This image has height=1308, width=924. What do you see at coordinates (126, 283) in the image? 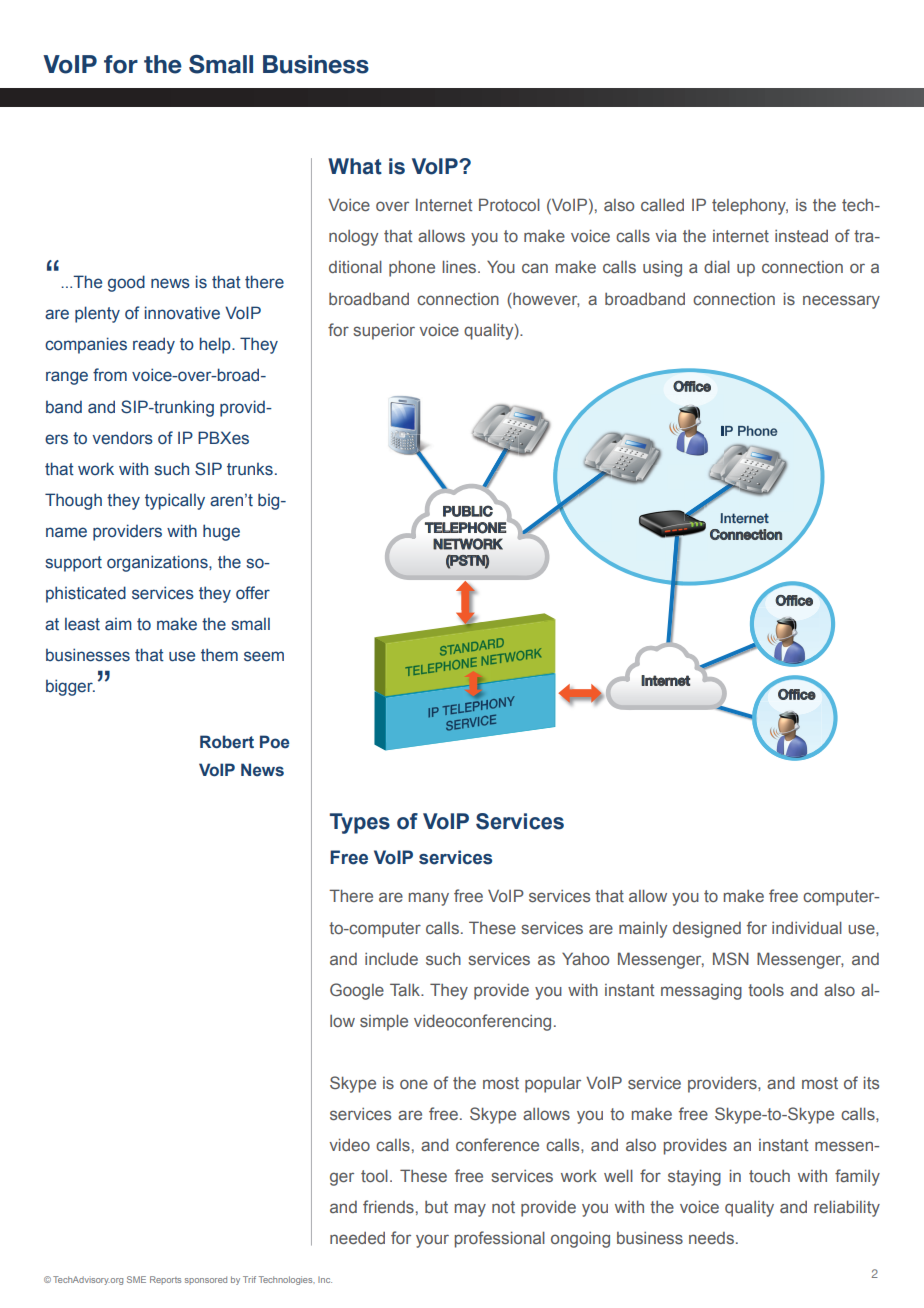
I see `good` at bounding box center [126, 283].
